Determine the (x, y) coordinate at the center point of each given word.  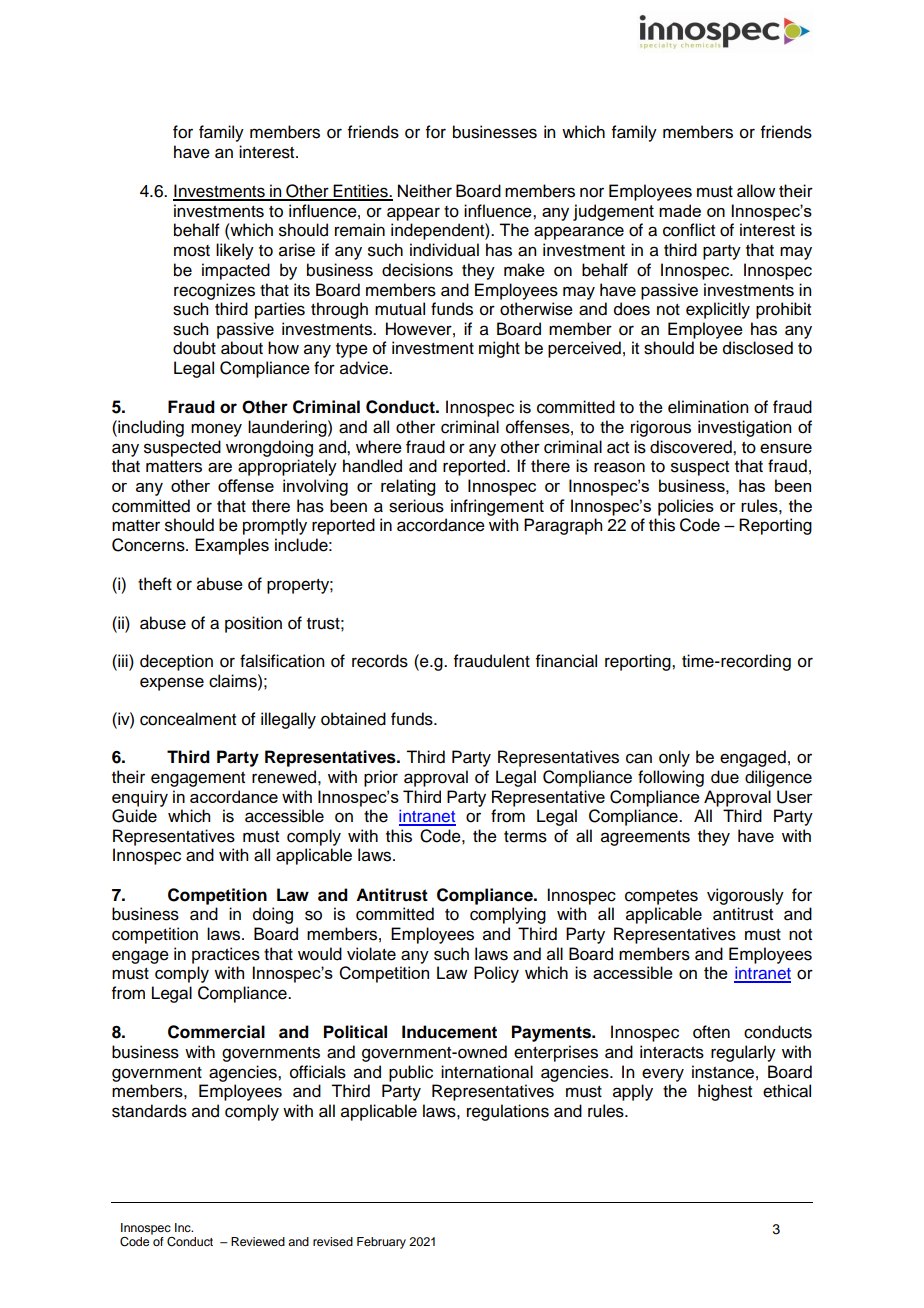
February (381, 1243)
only (674, 758)
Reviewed (258, 1241)
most (192, 251)
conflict (689, 230)
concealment (188, 719)
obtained (353, 719)
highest (725, 1092)
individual (444, 250)
